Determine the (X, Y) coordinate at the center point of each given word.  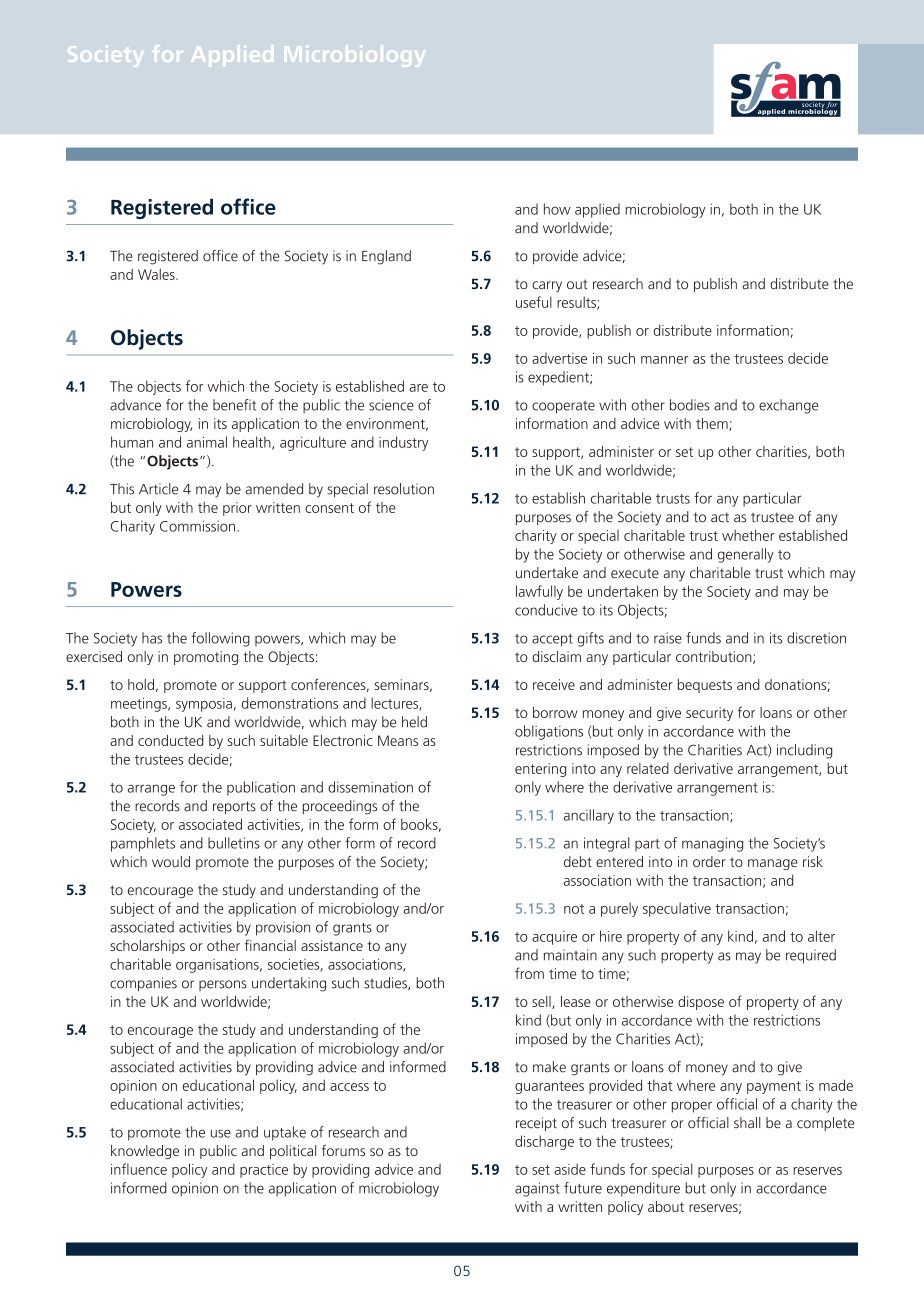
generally (746, 555)
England (386, 257)
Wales (157, 274)
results (577, 303)
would (171, 861)
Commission (197, 526)
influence (139, 1169)
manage (773, 864)
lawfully (539, 592)
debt (578, 861)
